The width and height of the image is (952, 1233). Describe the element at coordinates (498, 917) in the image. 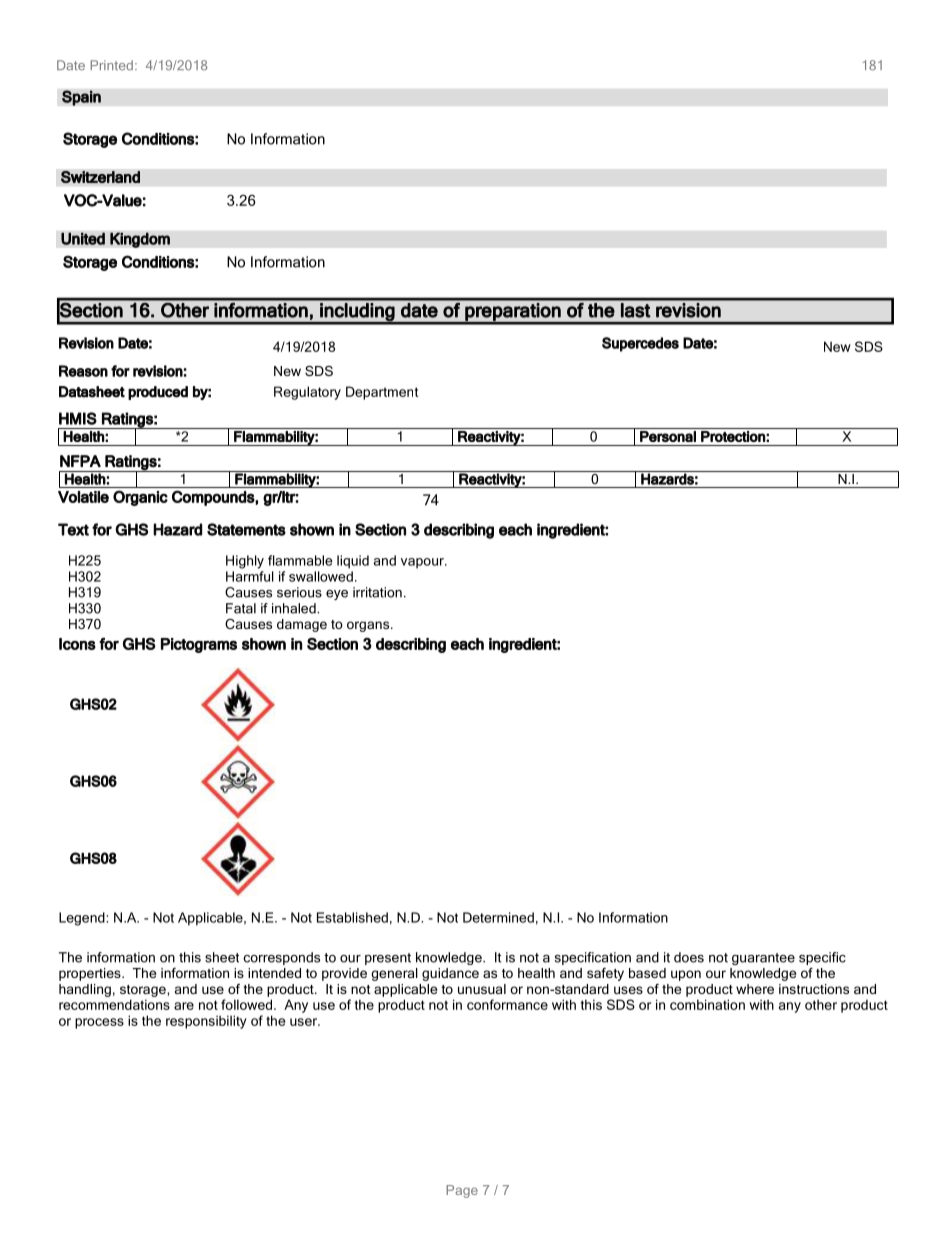

I see `Determined` at that location.
